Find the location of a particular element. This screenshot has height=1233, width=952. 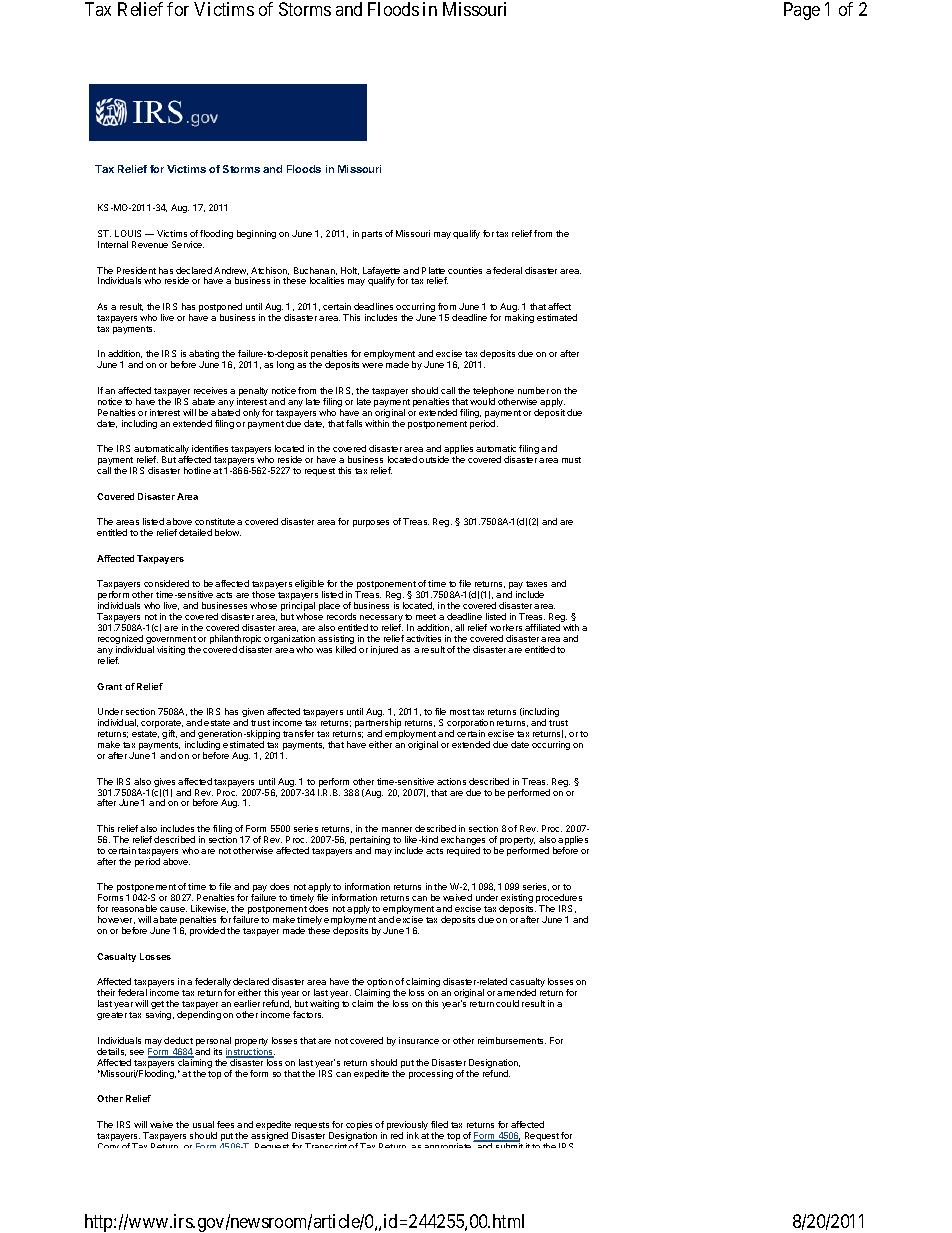

gives is located at coordinates (164, 784).
